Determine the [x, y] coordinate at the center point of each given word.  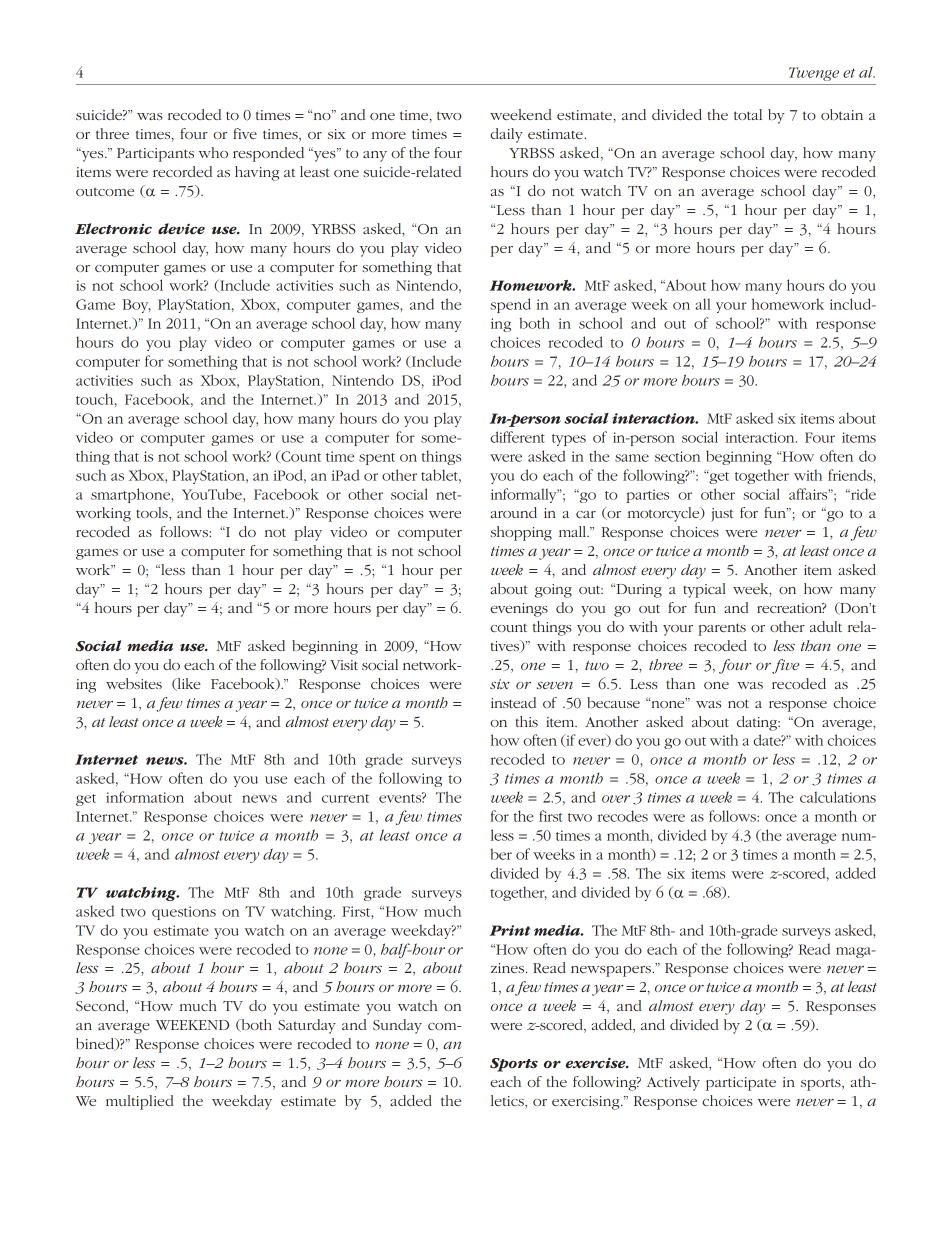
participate [741, 1084]
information [145, 797]
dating [758, 723]
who [213, 152]
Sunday [397, 1026]
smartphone [131, 495]
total [748, 114]
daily [506, 135]
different [517, 437]
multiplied [140, 1102]
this [526, 721]
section [677, 456]
